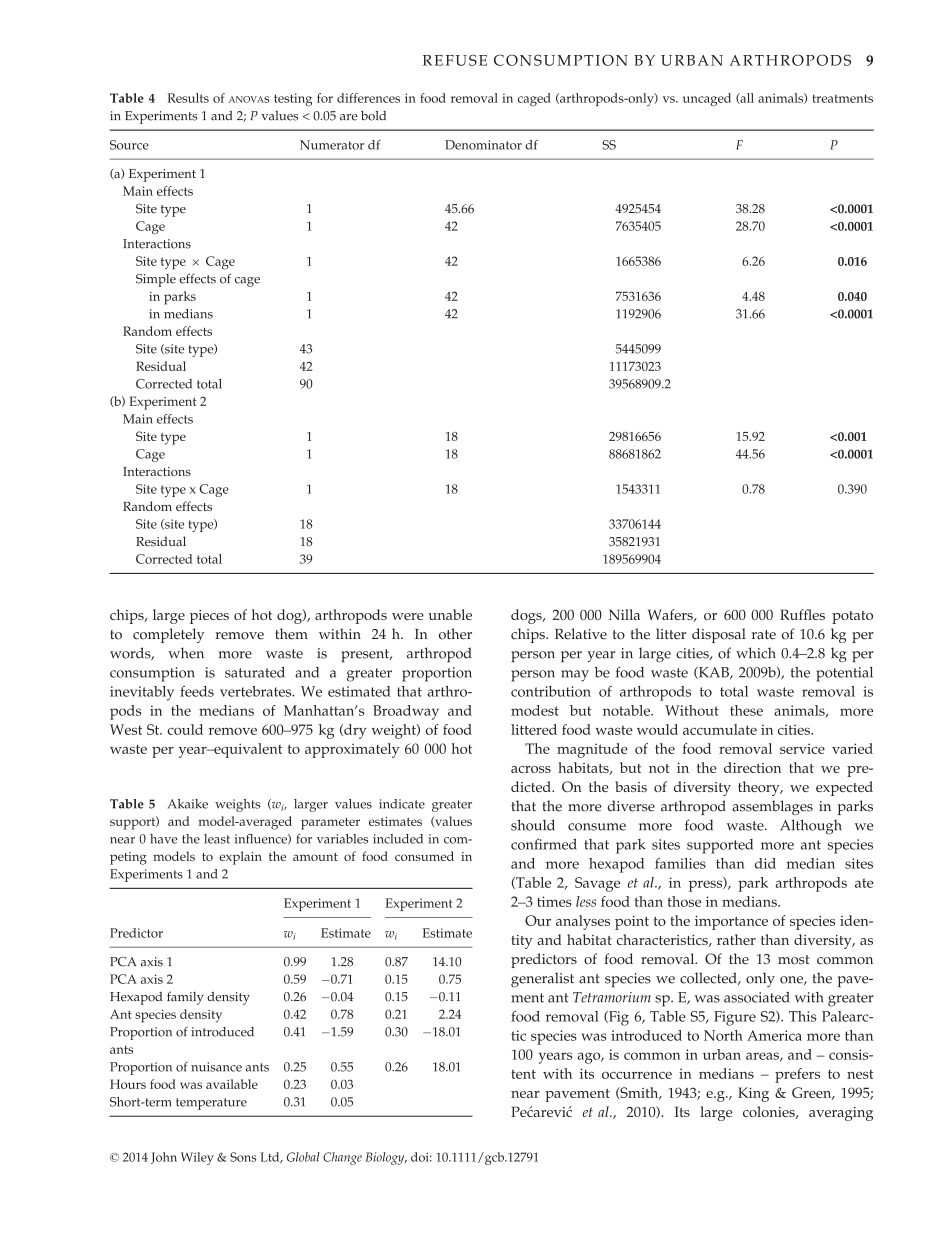 The image size is (952, 1251). What do you see at coordinates (802, 614) in the screenshot?
I see `Ruffles` at bounding box center [802, 614].
